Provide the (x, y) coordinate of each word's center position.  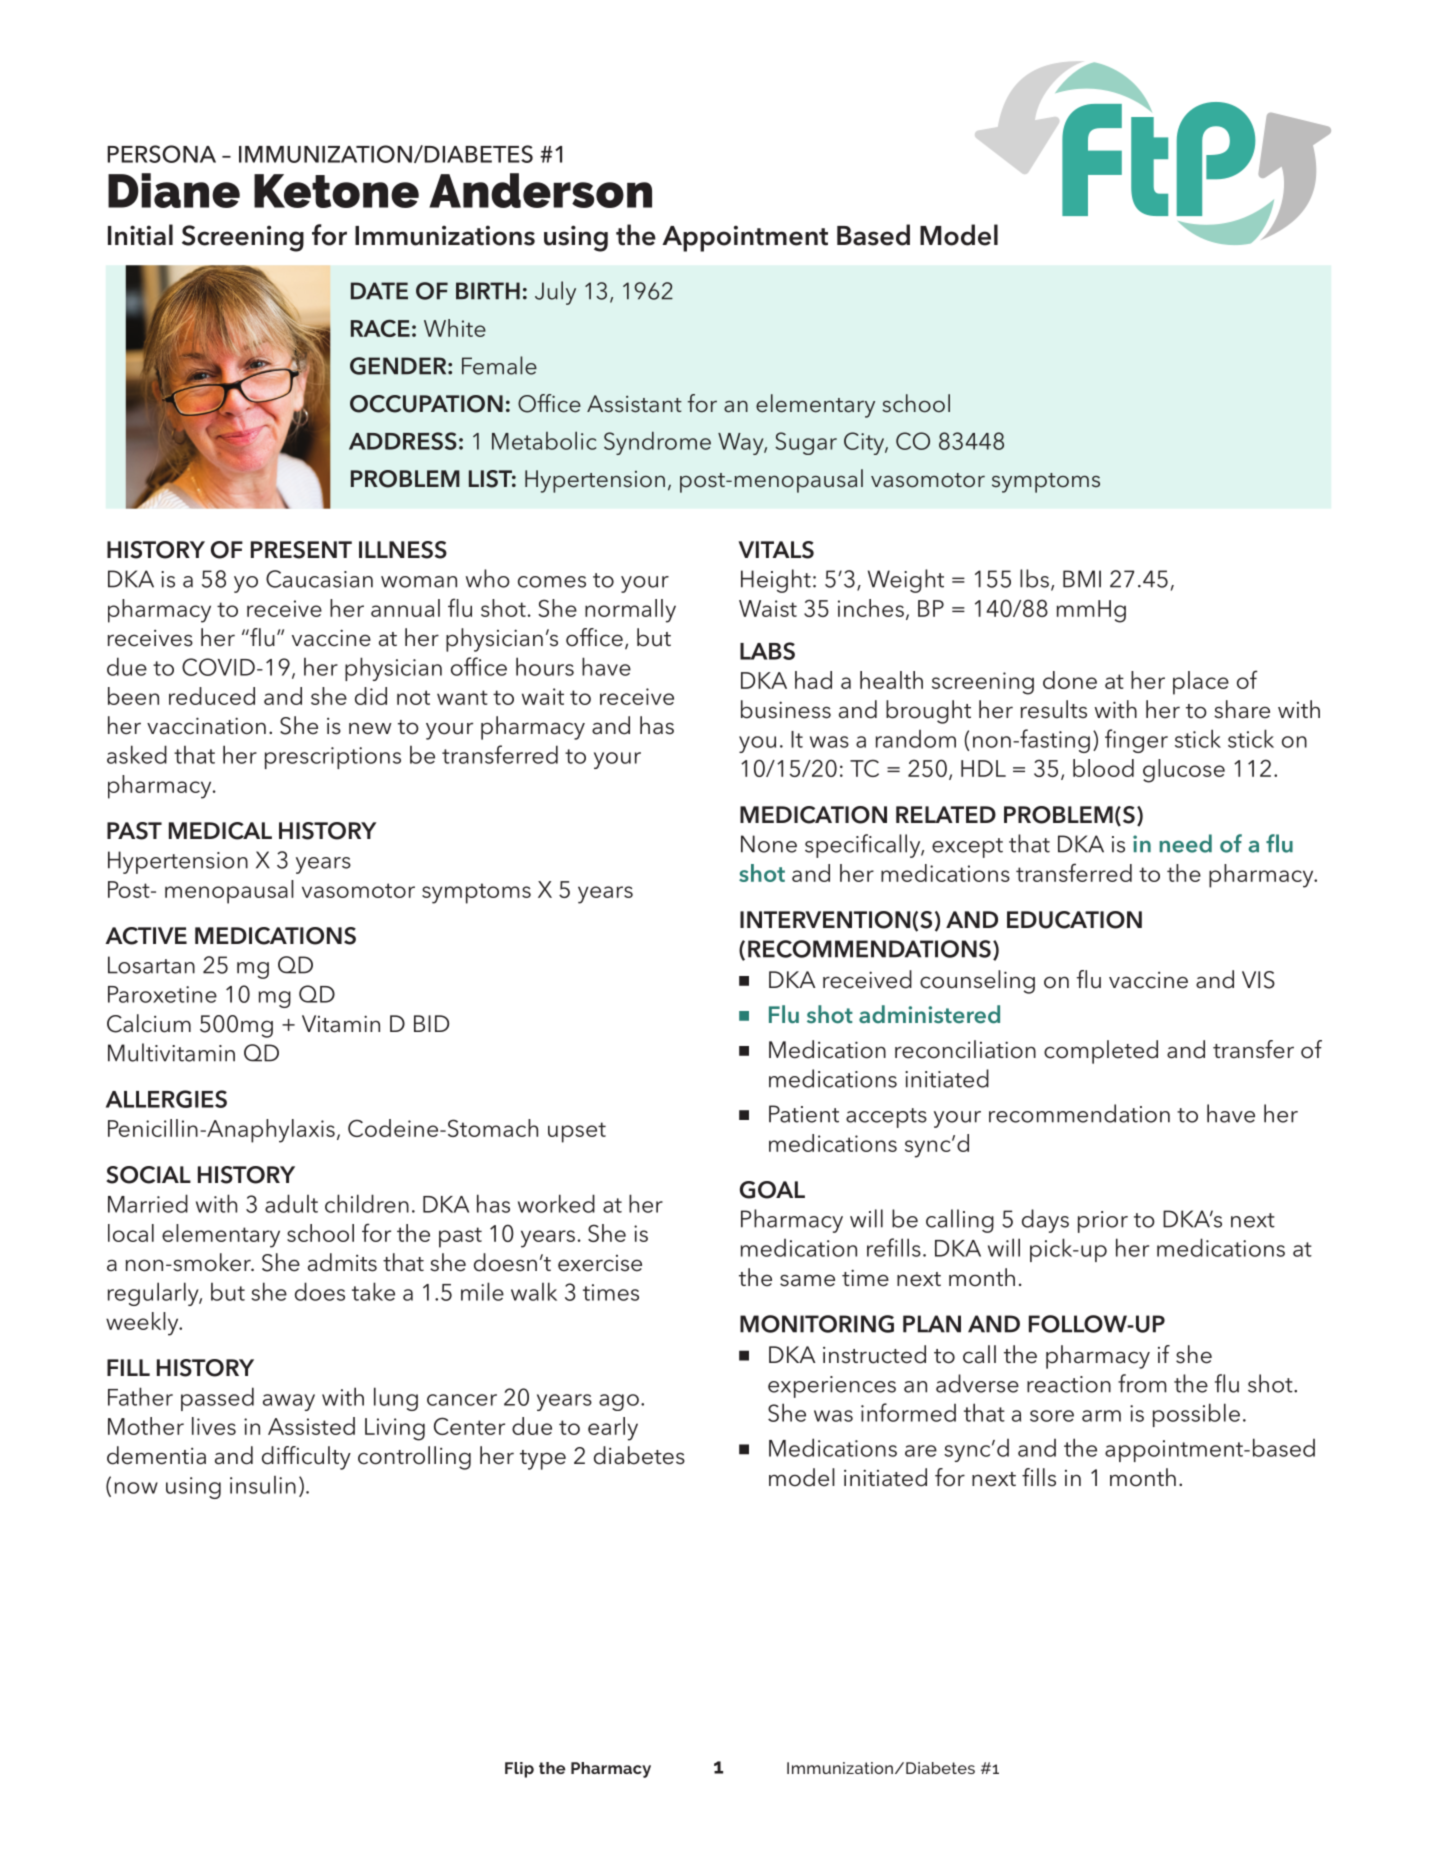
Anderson (540, 190)
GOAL (772, 1190)
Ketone (336, 191)
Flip (519, 1770)
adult (291, 1203)
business (786, 709)
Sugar (806, 443)
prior (1103, 1222)
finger (1136, 741)
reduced (212, 696)
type (543, 1460)
